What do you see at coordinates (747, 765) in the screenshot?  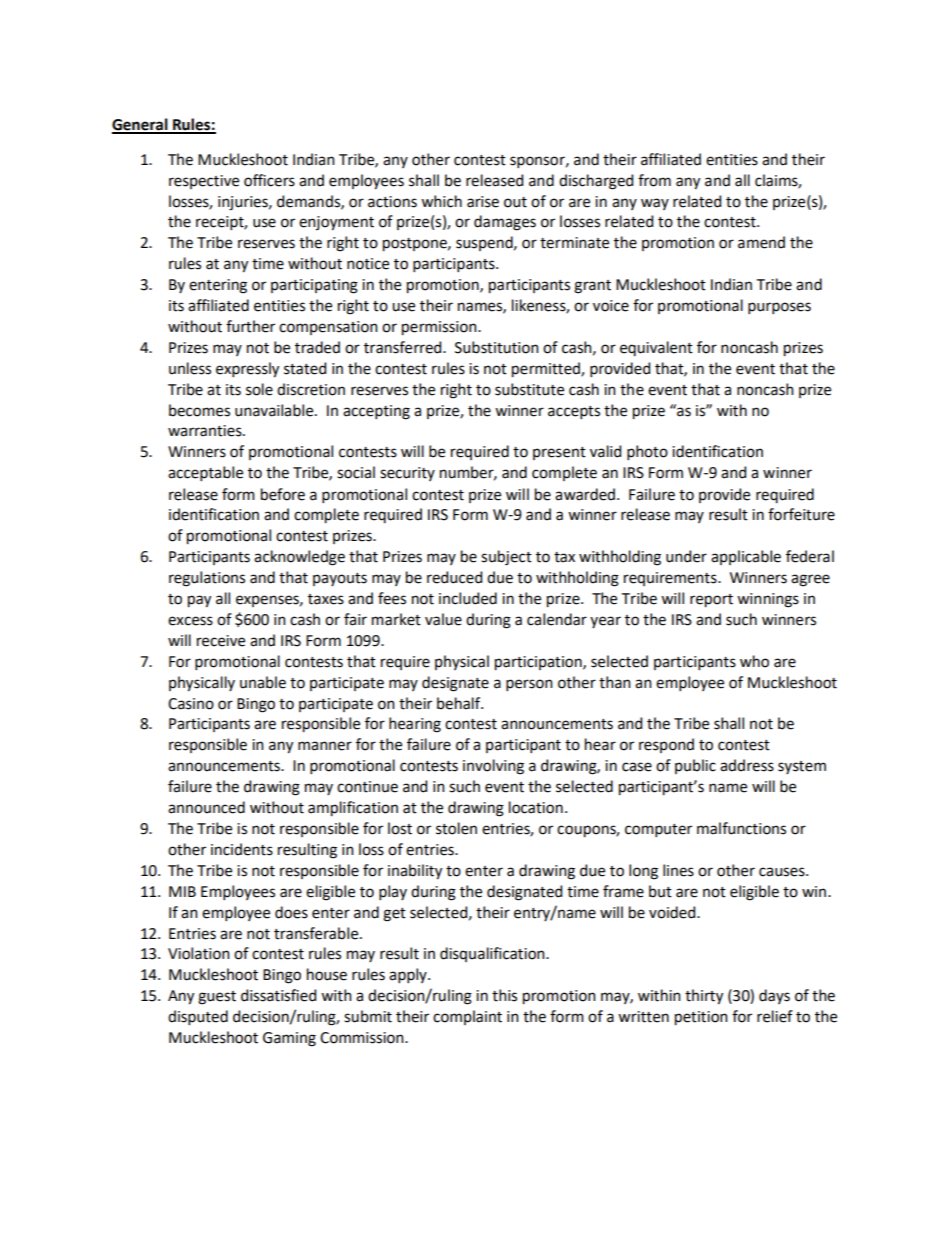 I see `address` at bounding box center [747, 765].
